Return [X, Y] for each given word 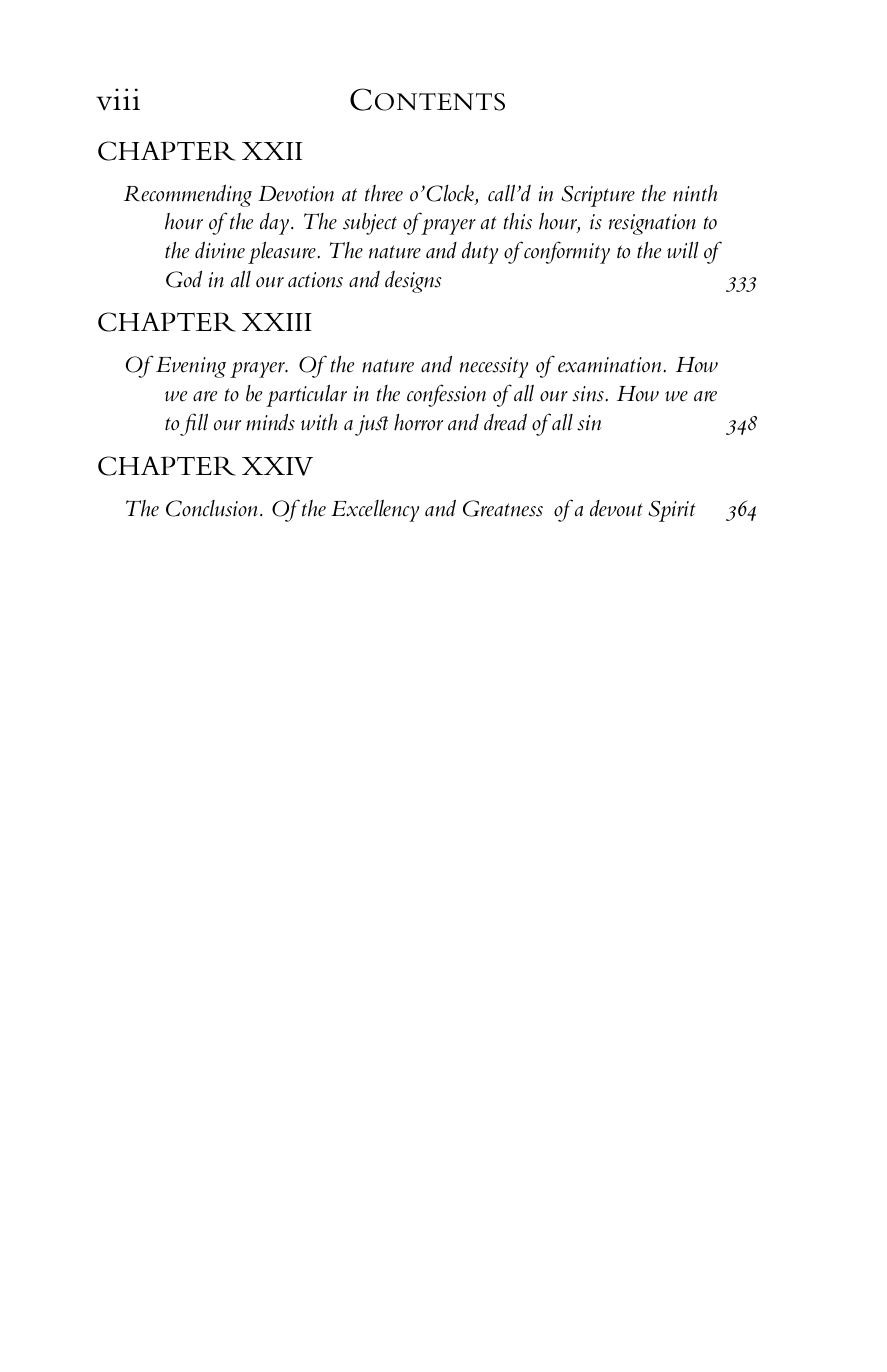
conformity [567, 252]
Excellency [375, 510]
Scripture [598, 196]
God [184, 279]
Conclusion [212, 508]
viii [118, 99]
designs [413, 282]
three [384, 193]
